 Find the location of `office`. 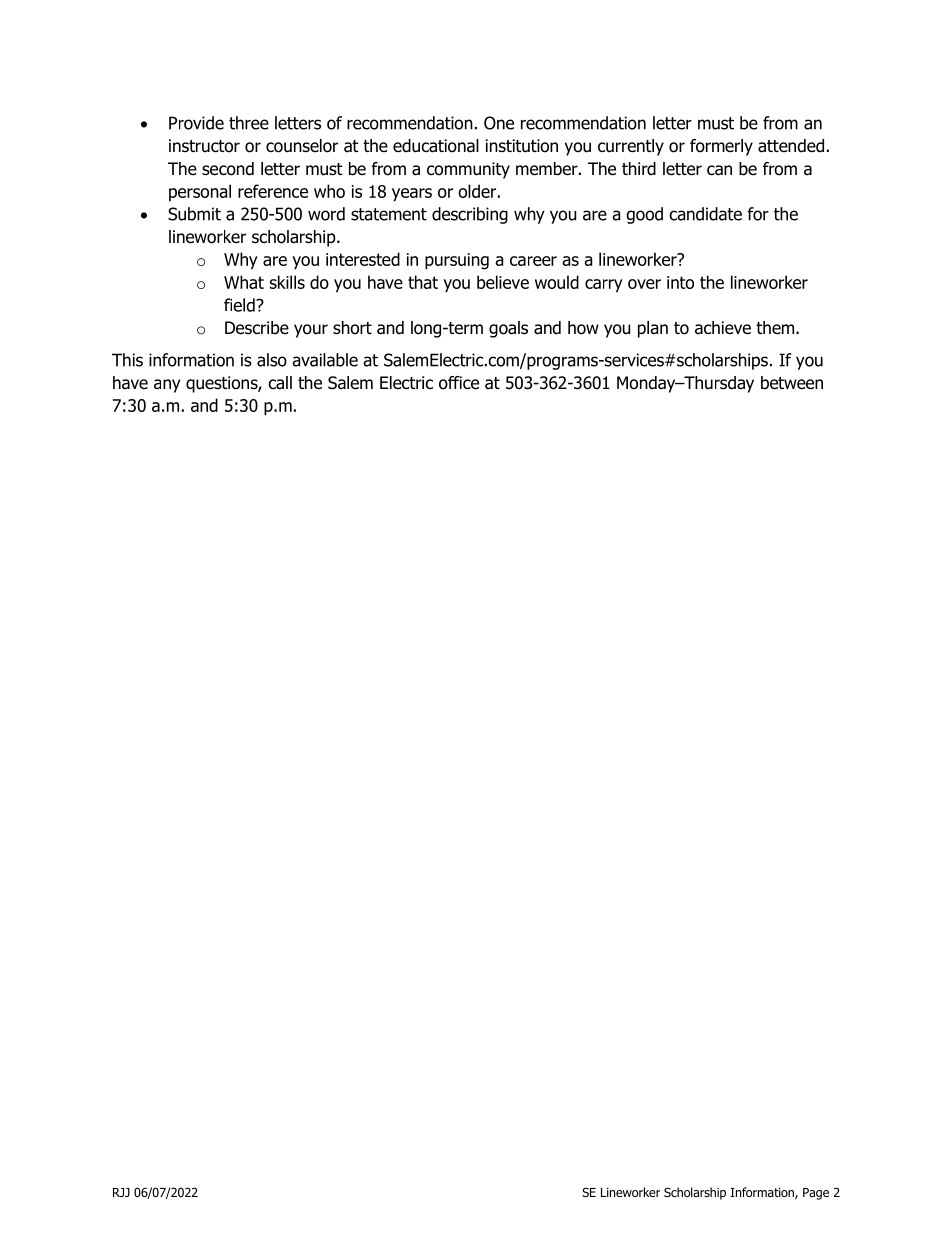

office is located at coordinates (459, 383).
